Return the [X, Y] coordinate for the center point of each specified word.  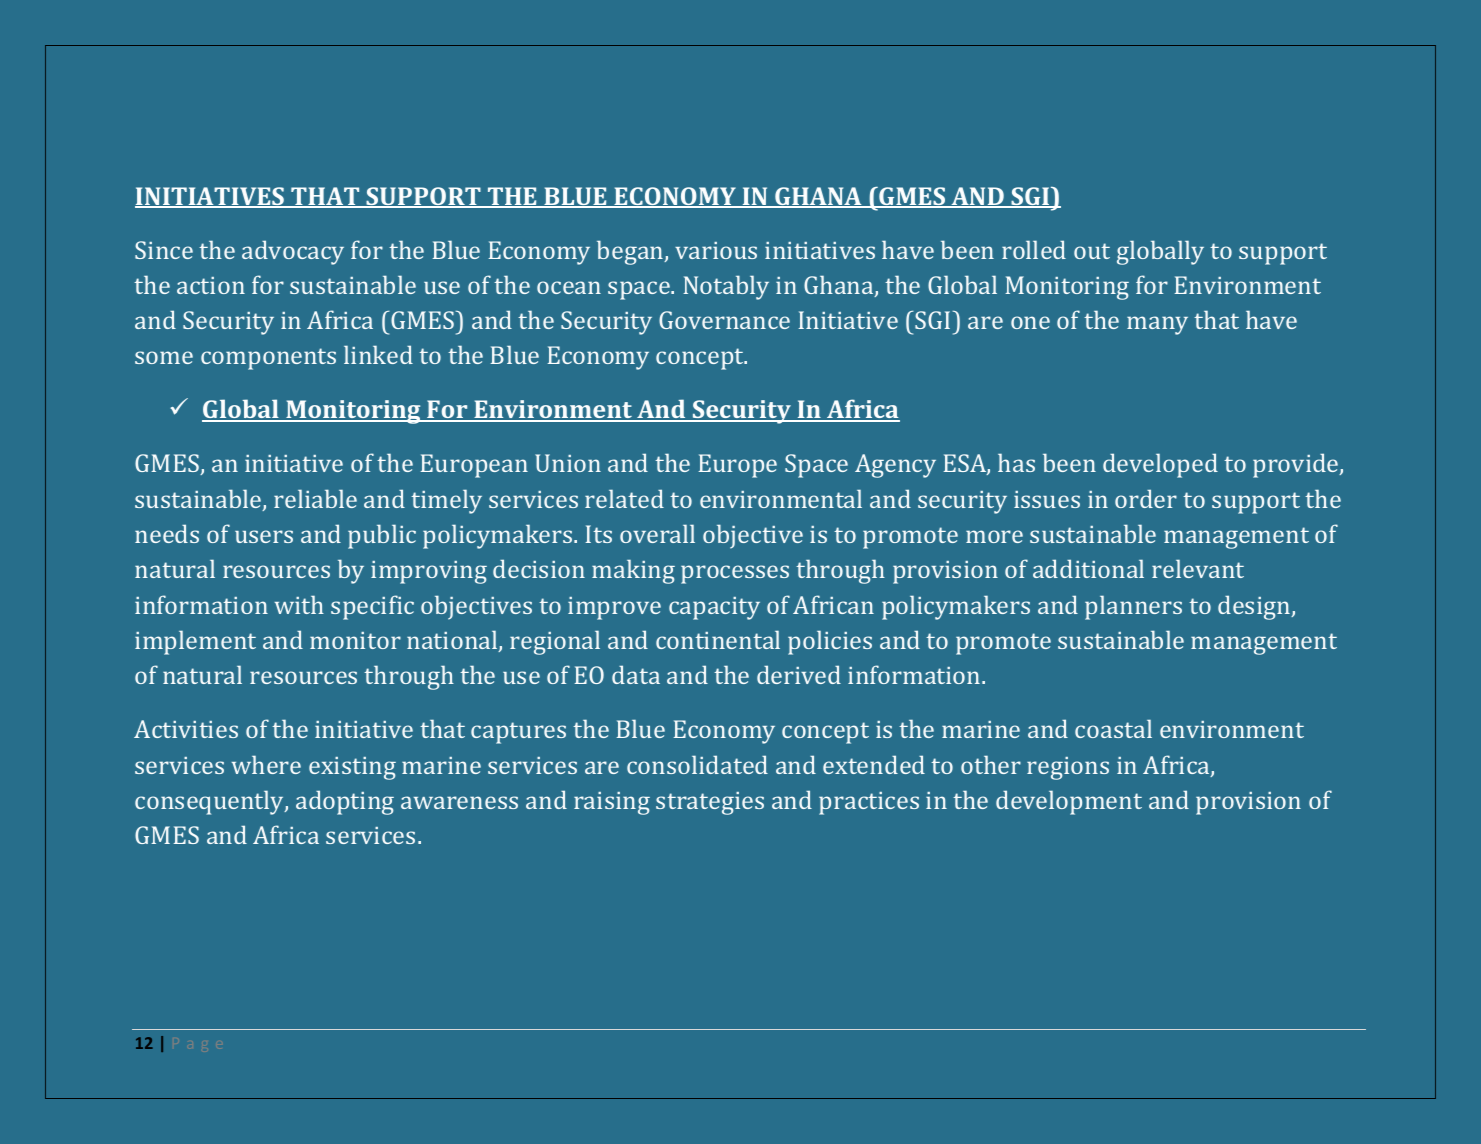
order [1146, 498]
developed [1160, 465]
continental [718, 639]
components [268, 359]
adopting [345, 802]
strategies [710, 803]
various [716, 250]
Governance [724, 320]
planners [1133, 607]
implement [195, 642]
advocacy [293, 252]
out [1092, 251]
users [264, 536]
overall [657, 533]
